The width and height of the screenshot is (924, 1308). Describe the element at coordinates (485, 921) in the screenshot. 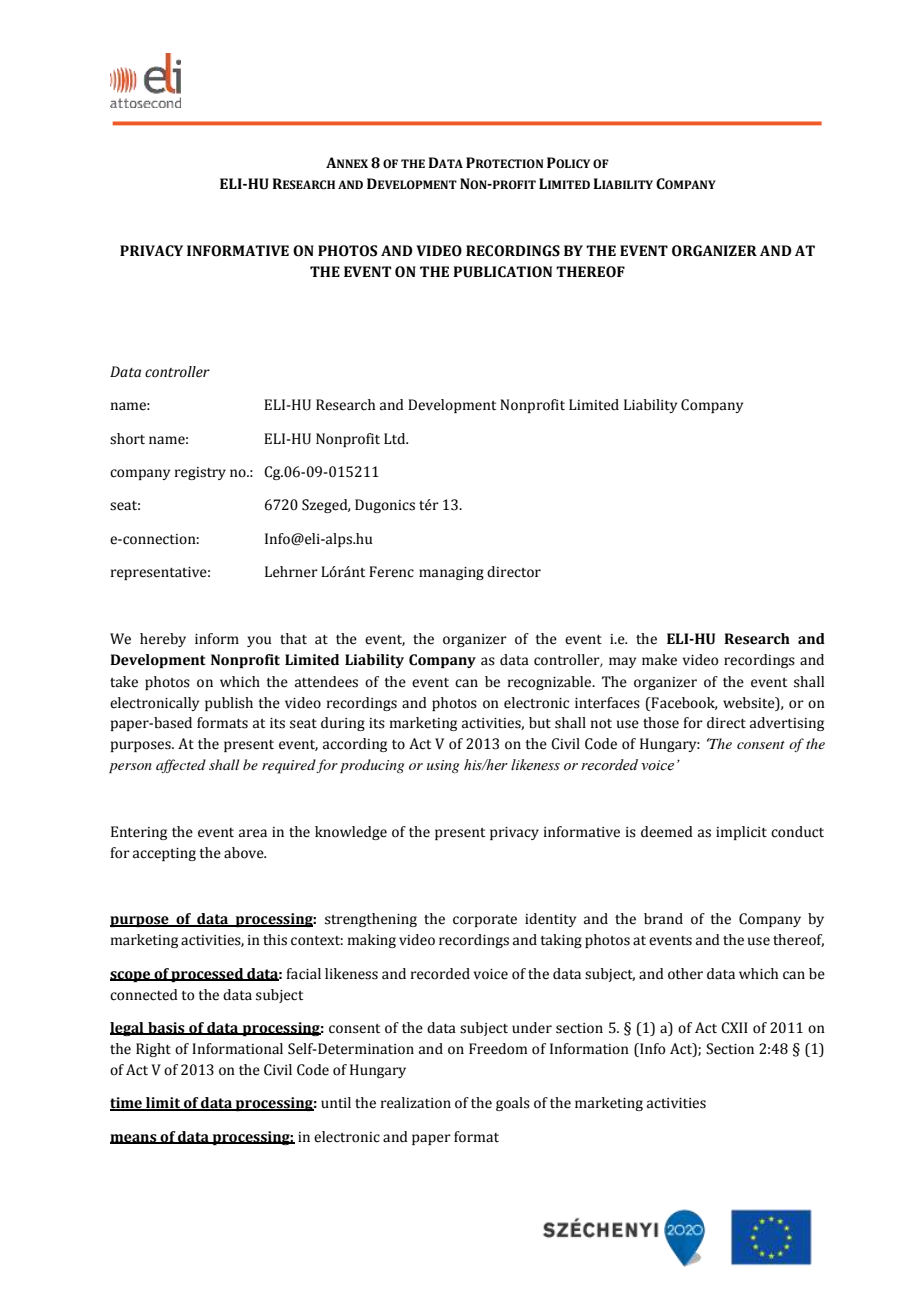

I see `corporate` at that location.
